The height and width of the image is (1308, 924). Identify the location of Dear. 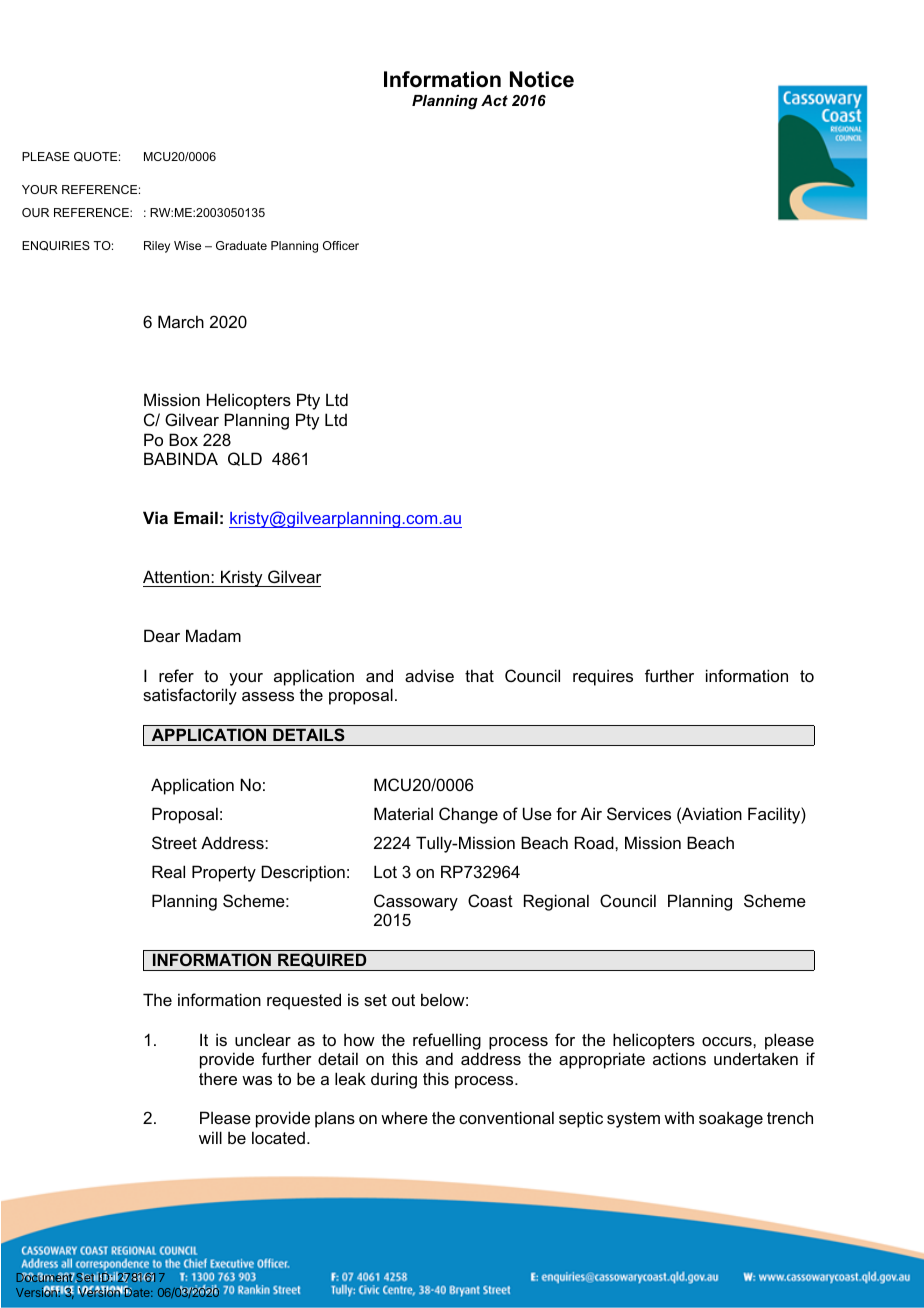
(162, 635).
